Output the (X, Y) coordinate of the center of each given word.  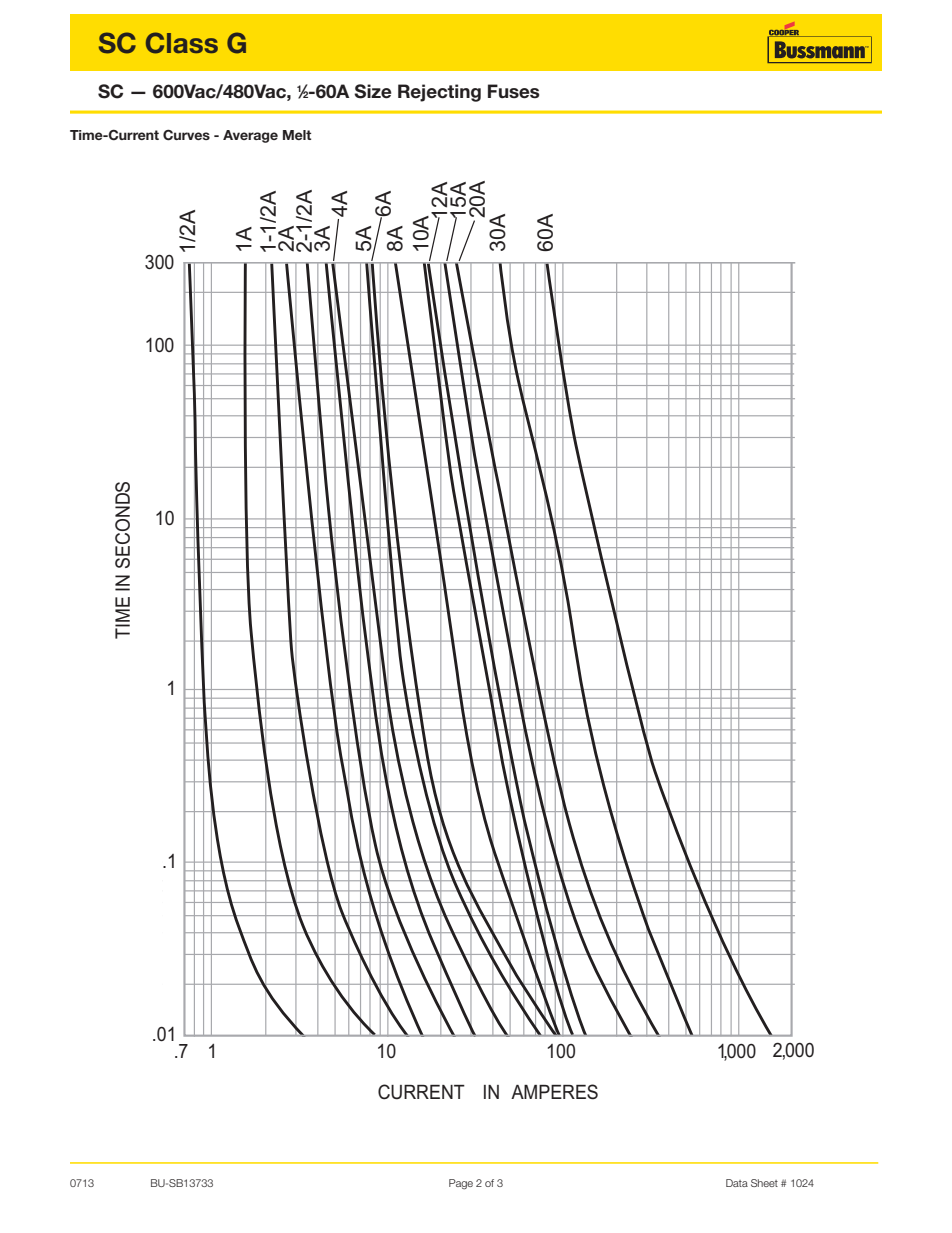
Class (182, 43)
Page (461, 1184)
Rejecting (439, 93)
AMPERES (554, 1092)
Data (737, 1183)
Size (373, 91)
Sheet (764, 1183)
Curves (186, 135)
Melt (297, 135)
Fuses (513, 91)
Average (250, 136)
